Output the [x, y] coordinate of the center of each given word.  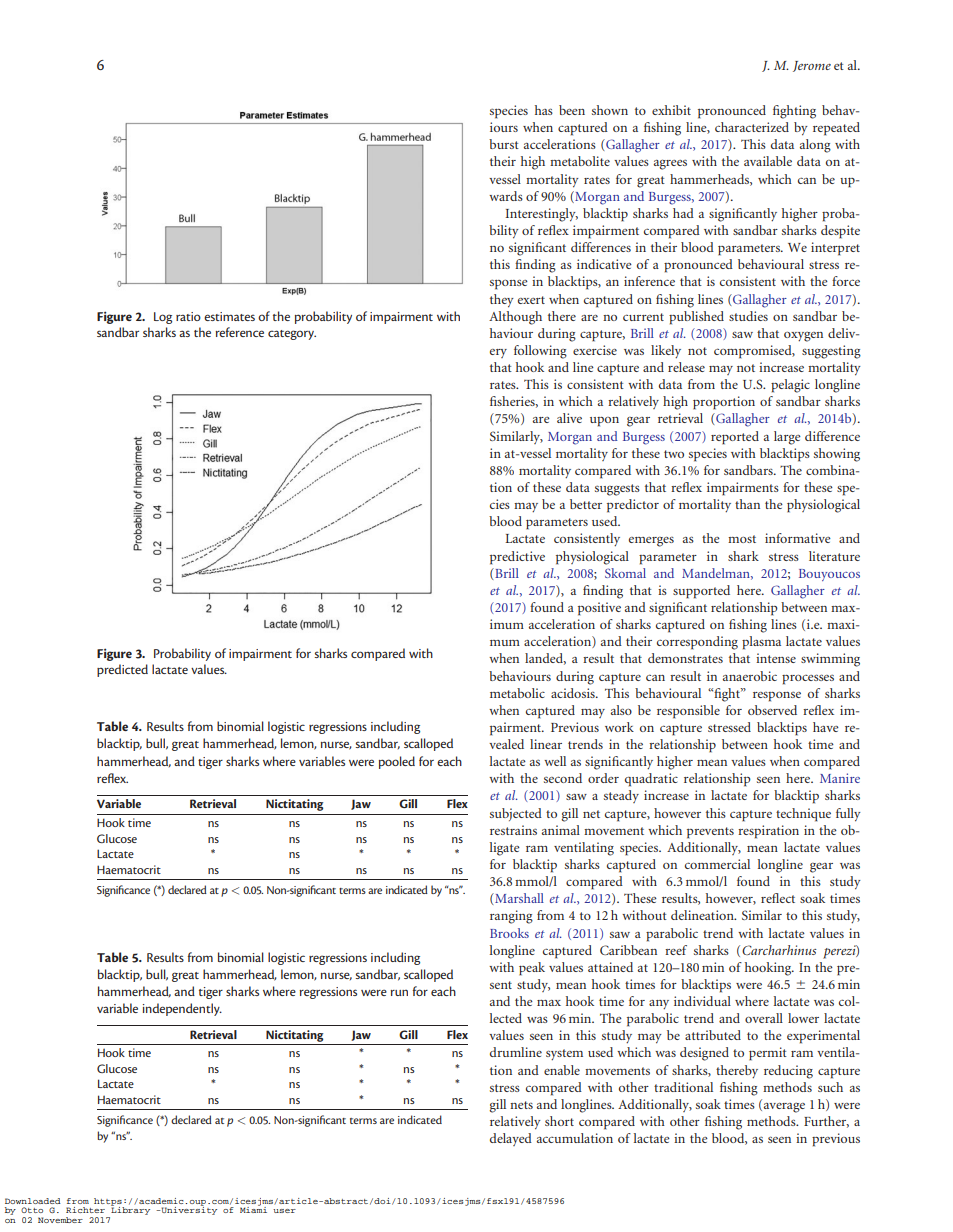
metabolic [517, 693]
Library [130, 1210]
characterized [752, 127]
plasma [761, 643]
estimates [229, 316]
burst [504, 144]
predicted [122, 670]
